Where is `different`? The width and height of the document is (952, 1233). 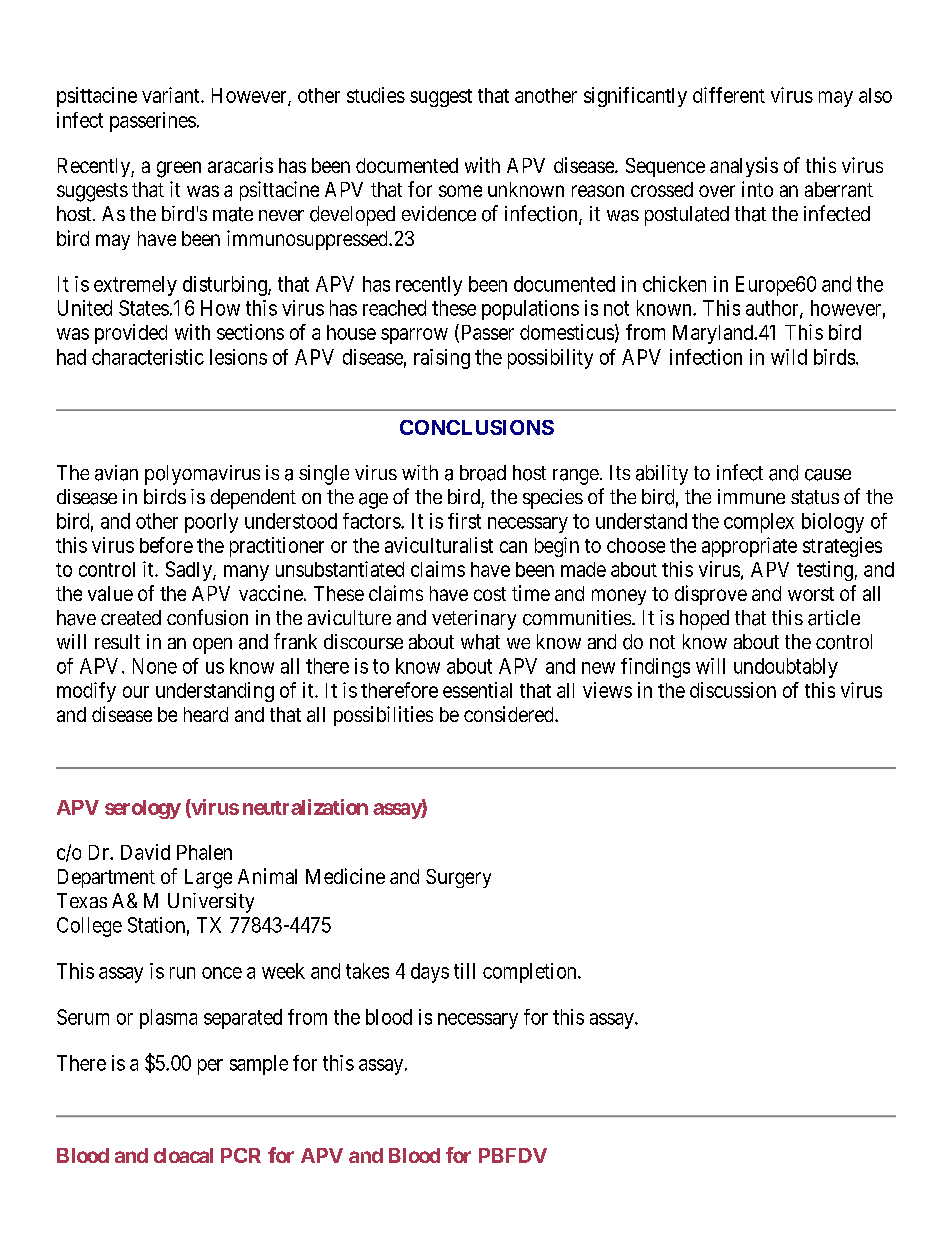 different is located at coordinates (729, 95).
